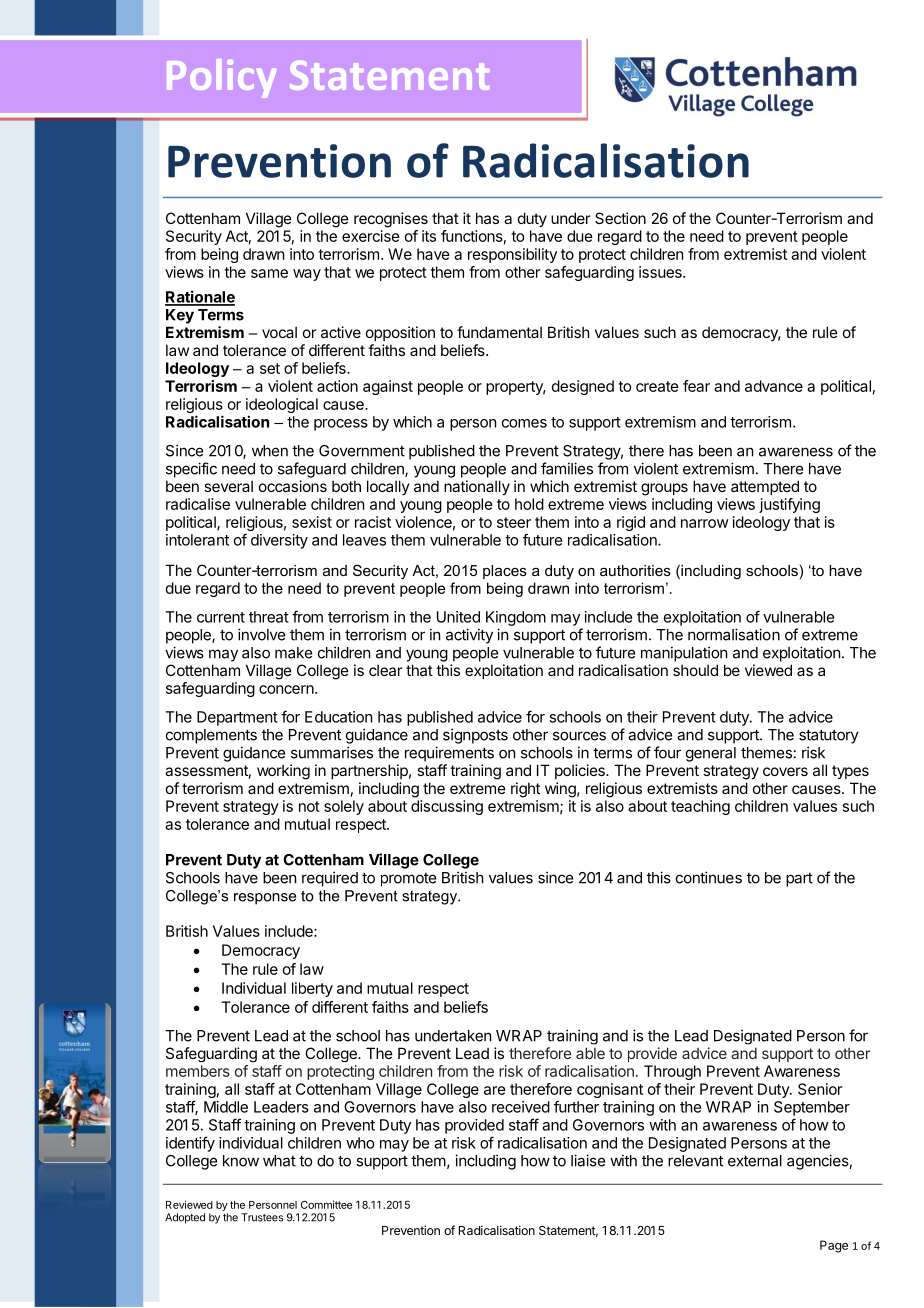  I want to click on right, so click(525, 790).
